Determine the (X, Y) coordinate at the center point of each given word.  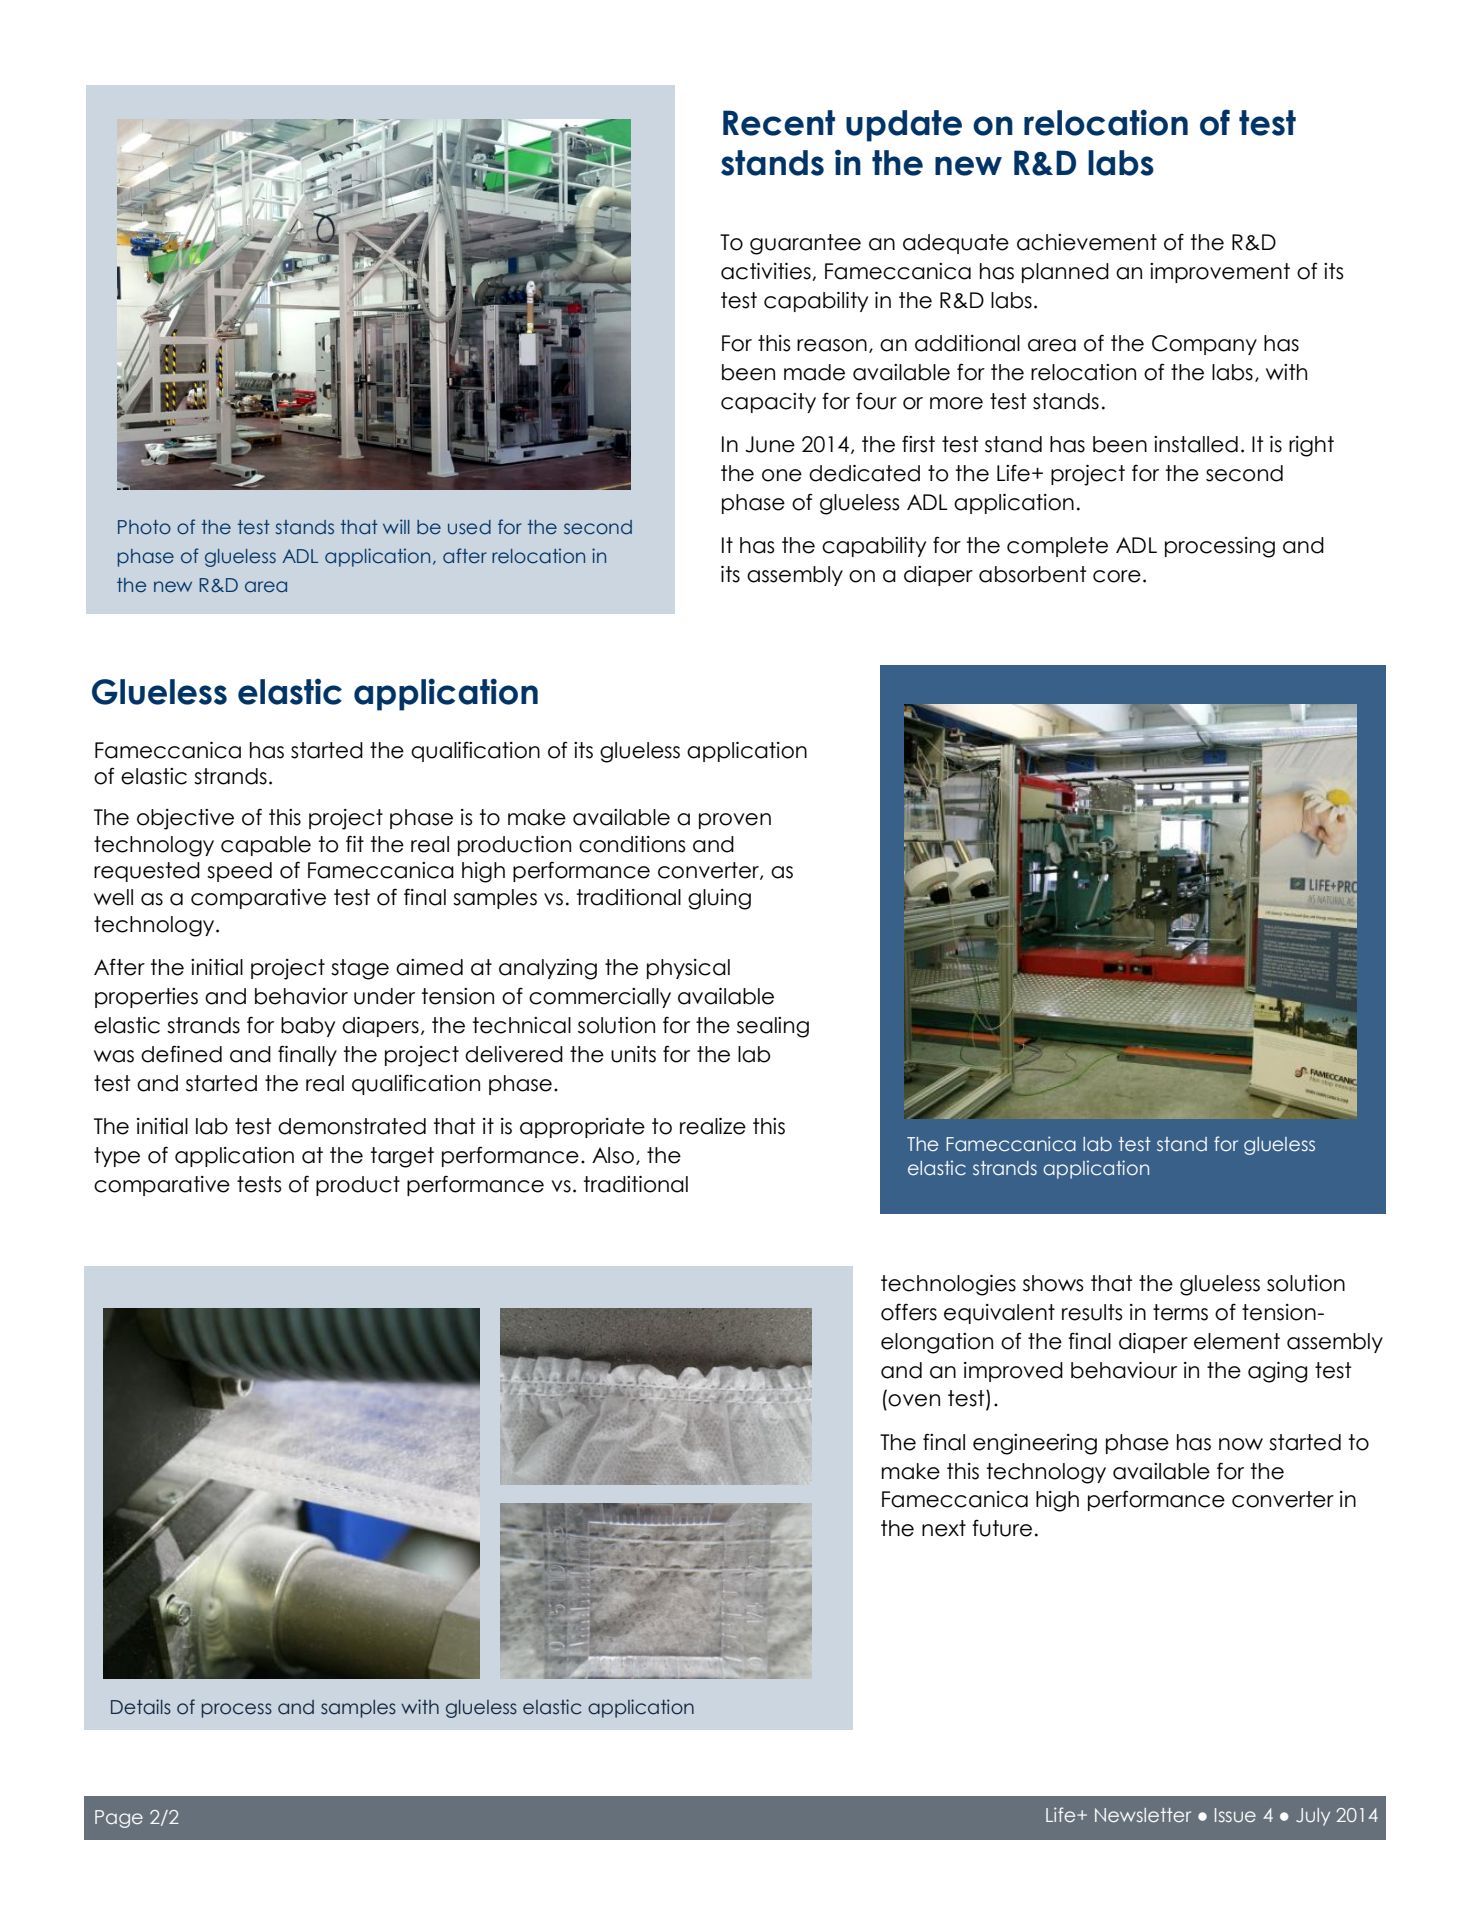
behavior (301, 996)
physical (688, 969)
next (944, 1528)
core (1117, 576)
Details (141, 1707)
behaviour (1124, 1370)
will (396, 526)
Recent (779, 123)
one (782, 475)
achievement (1087, 242)
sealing (773, 1027)
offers (909, 1312)
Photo (144, 527)
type (117, 1157)
